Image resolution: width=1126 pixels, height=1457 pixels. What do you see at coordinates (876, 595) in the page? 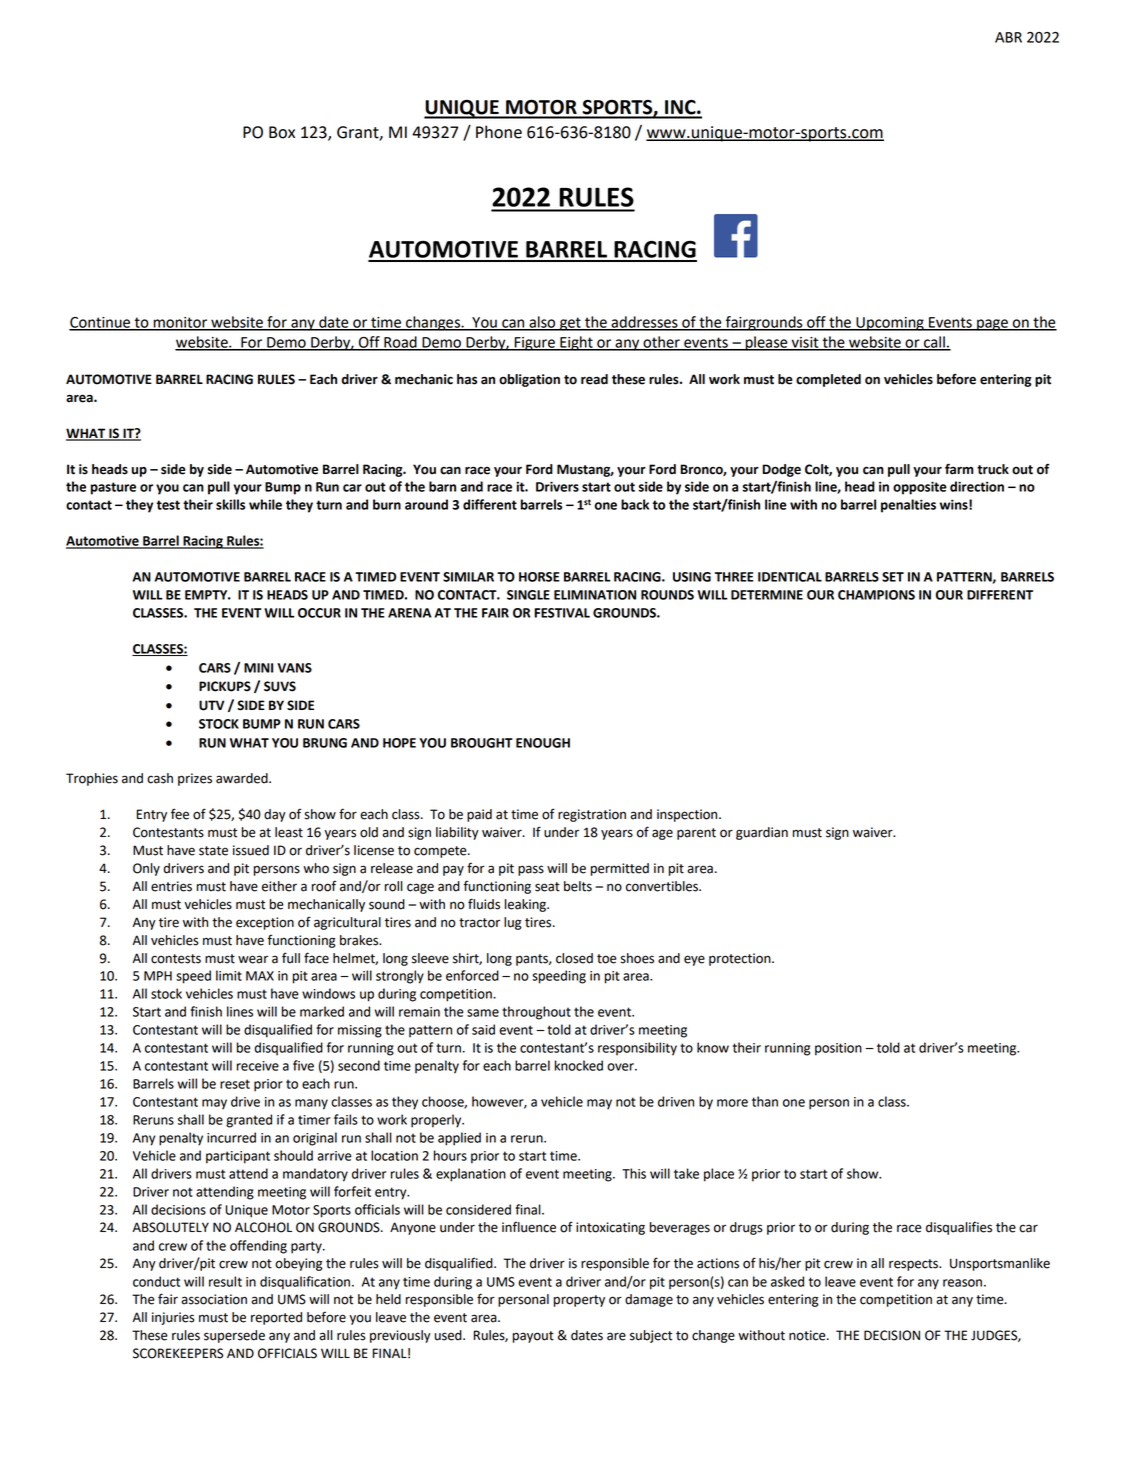
I see `CHAMPIONS` at bounding box center [876, 595].
